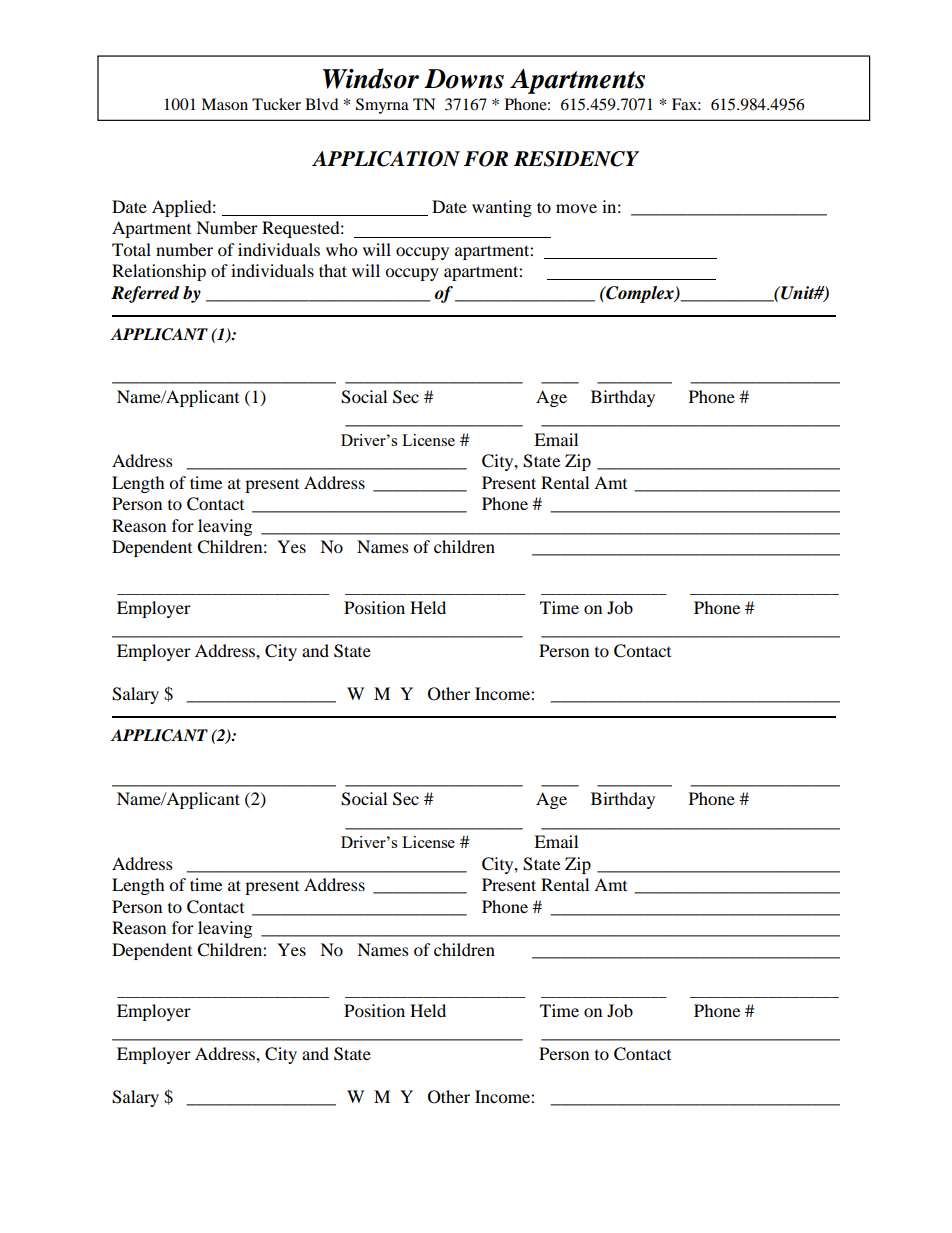 The width and height of the document is (952, 1233). What do you see at coordinates (576, 159) in the document?
I see `RESIDENCY` at bounding box center [576, 159].
